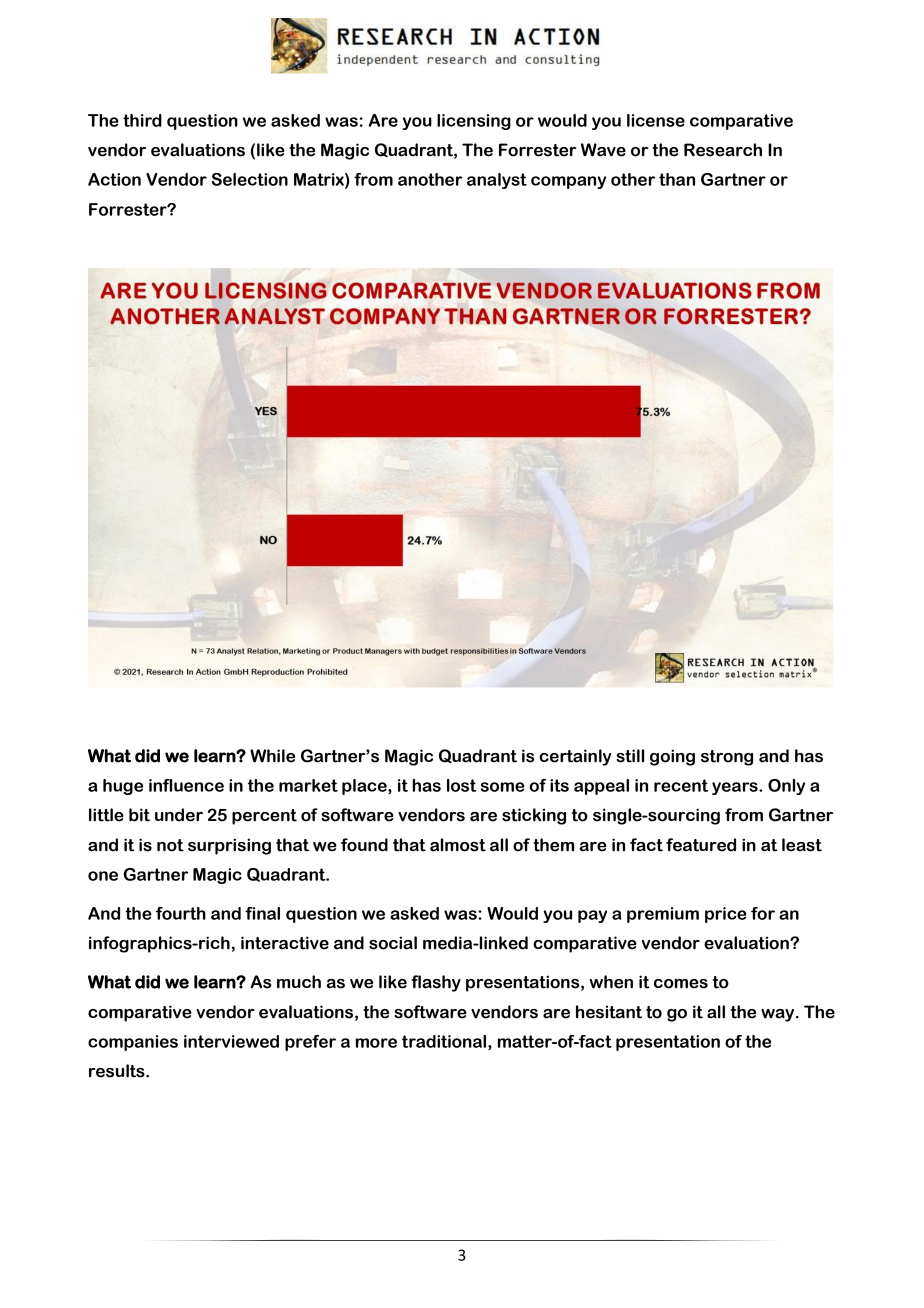 The height and width of the screenshot is (1308, 924). What do you see at coordinates (445, 1042) in the screenshot?
I see `traditional` at bounding box center [445, 1042].
